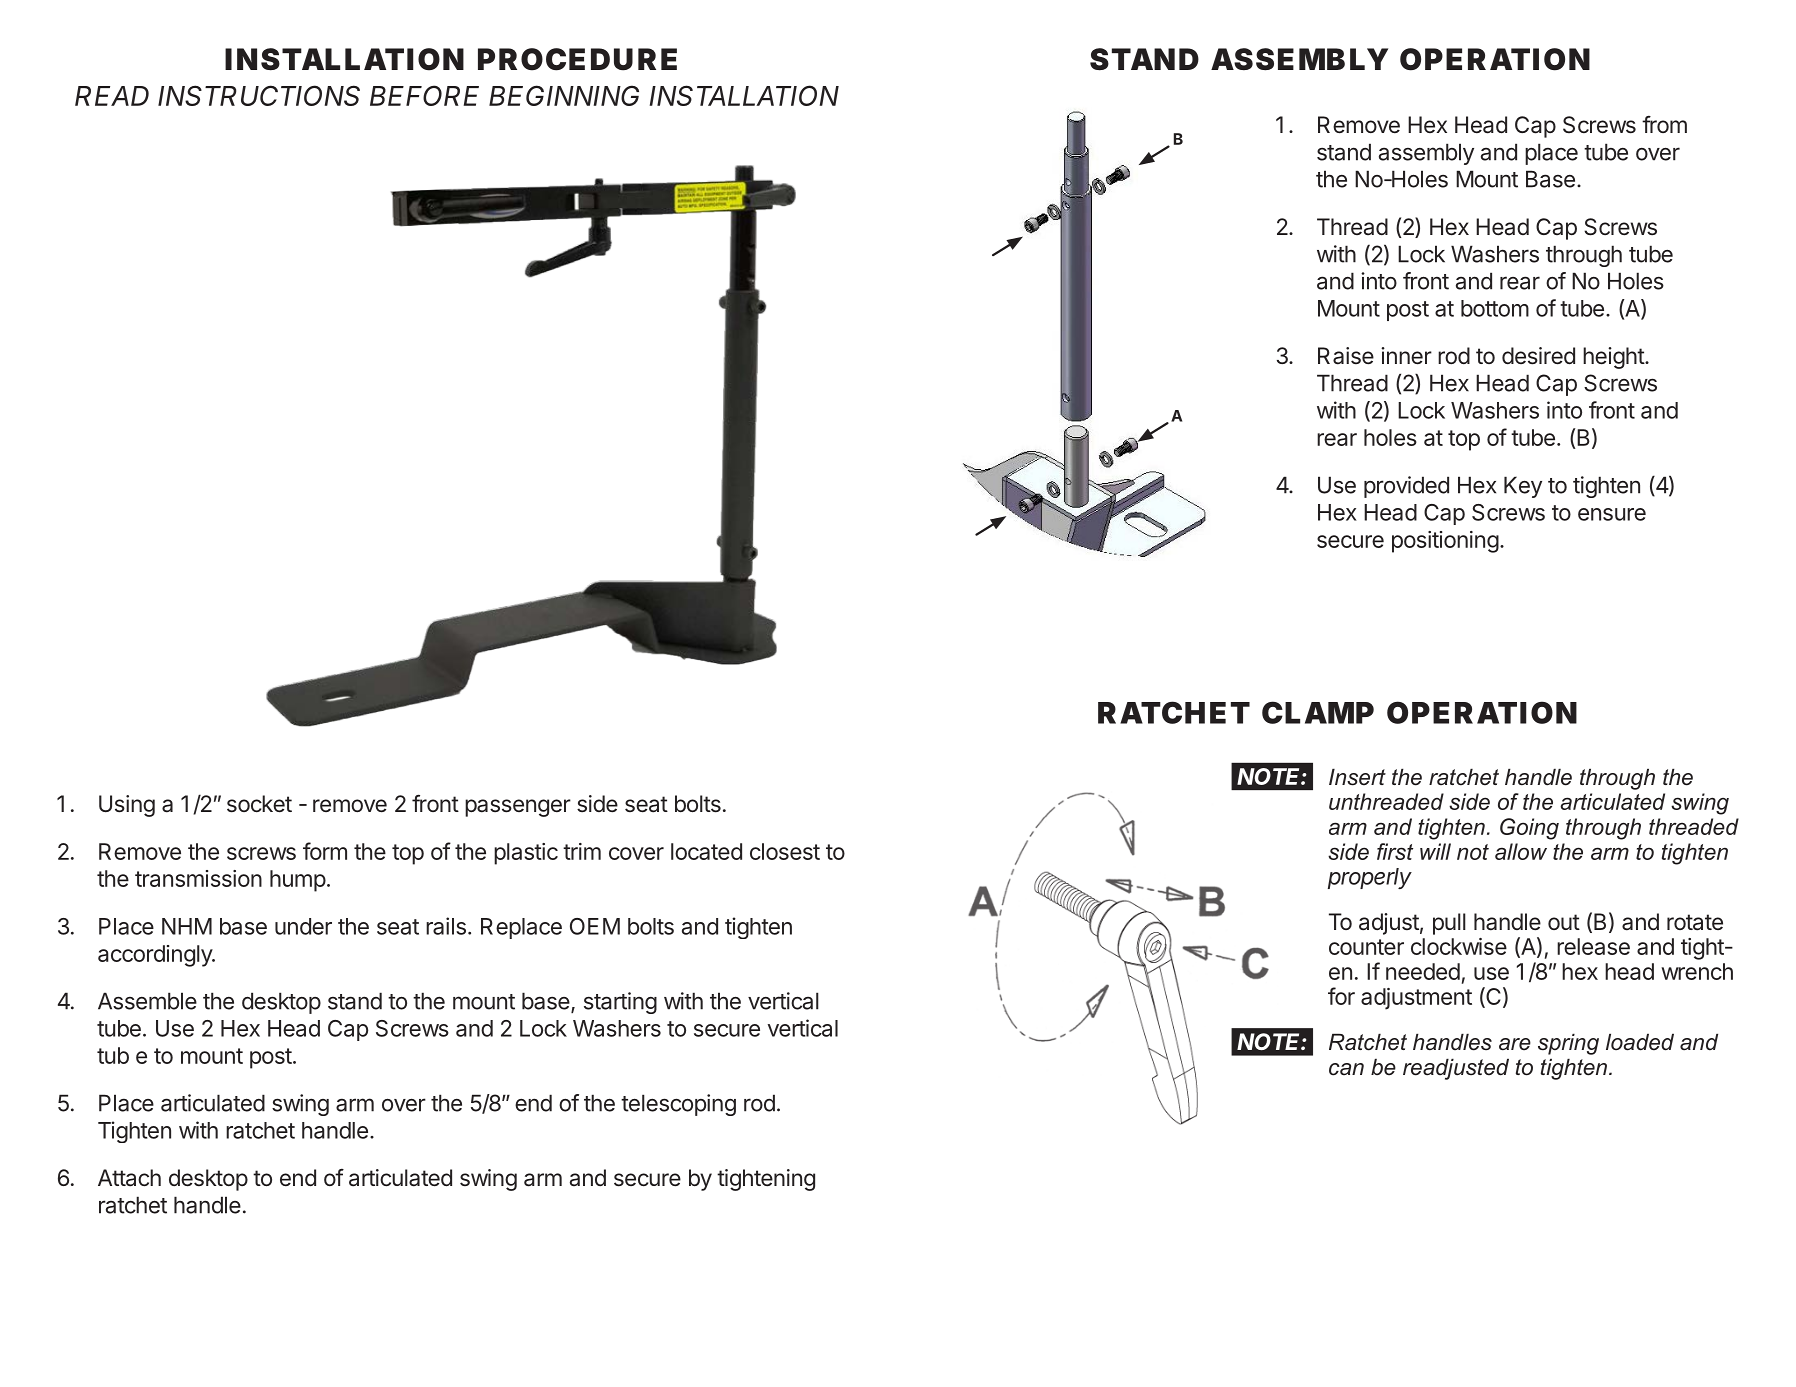 Image resolution: width=1796 pixels, height=1387 pixels. Describe the element at coordinates (1664, 124) in the screenshot. I see `from` at that location.
